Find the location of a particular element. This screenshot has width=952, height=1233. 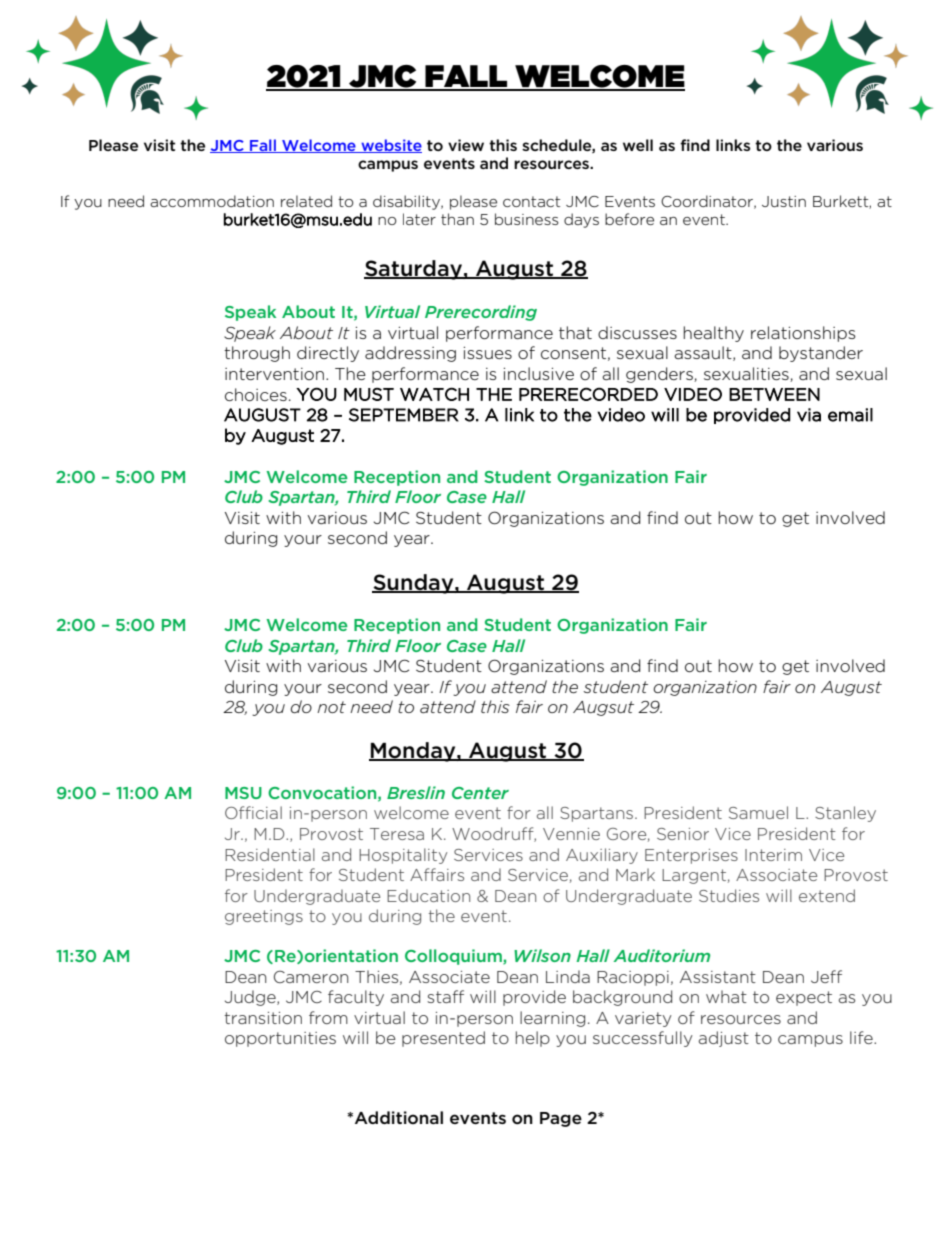

contact is located at coordinates (531, 201).
